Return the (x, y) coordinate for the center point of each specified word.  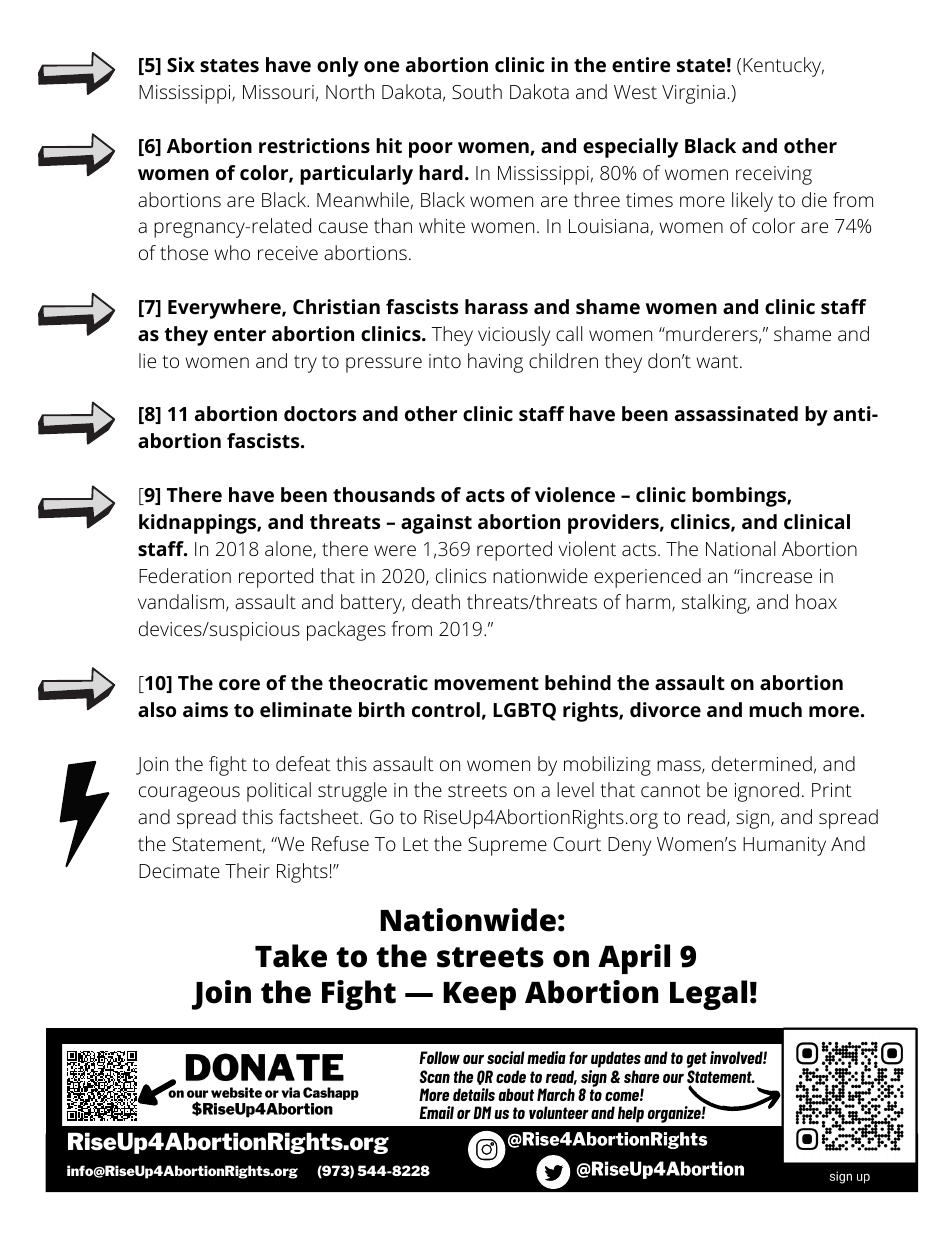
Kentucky (783, 67)
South (477, 92)
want (718, 361)
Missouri (278, 92)
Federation (185, 575)
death (436, 601)
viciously (514, 336)
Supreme (507, 846)
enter (240, 335)
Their (247, 870)
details (474, 1094)
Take (291, 956)
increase (775, 576)
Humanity (784, 846)
